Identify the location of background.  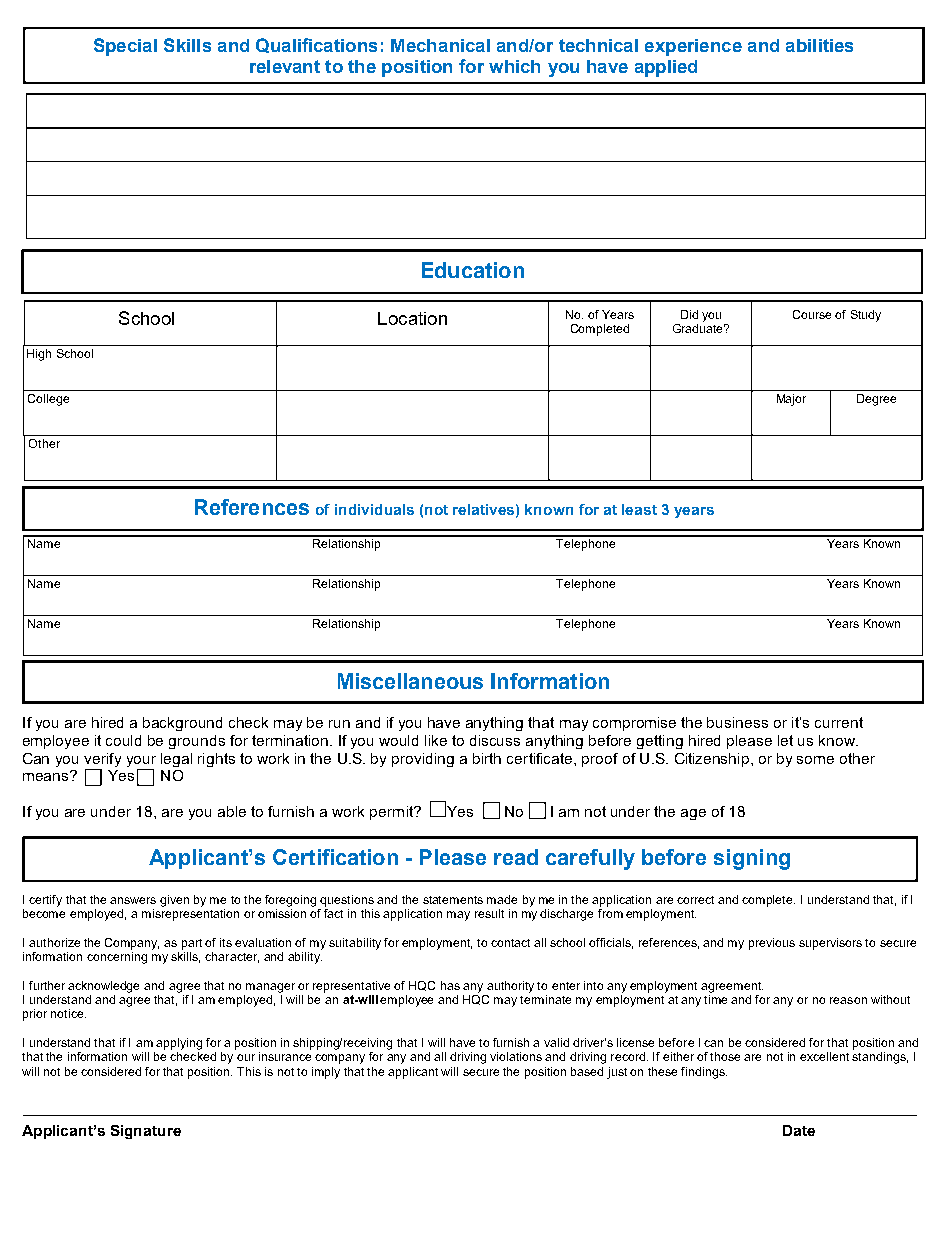
(182, 724).
